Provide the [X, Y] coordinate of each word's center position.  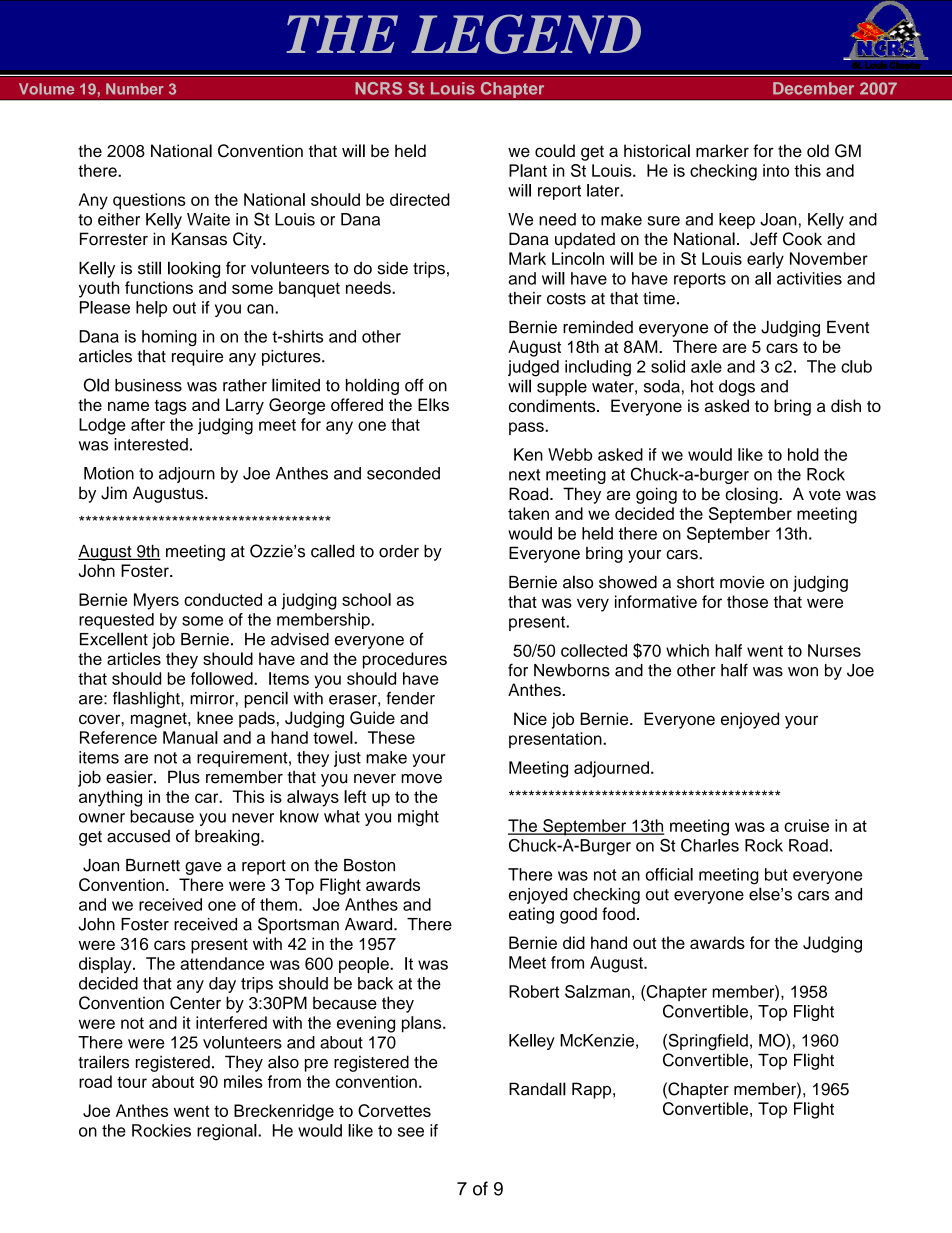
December [813, 88]
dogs [737, 388]
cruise [806, 825]
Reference [118, 737]
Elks [433, 404]
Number [135, 89]
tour [132, 1082]
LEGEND [526, 34]
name [128, 406]
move [421, 779]
